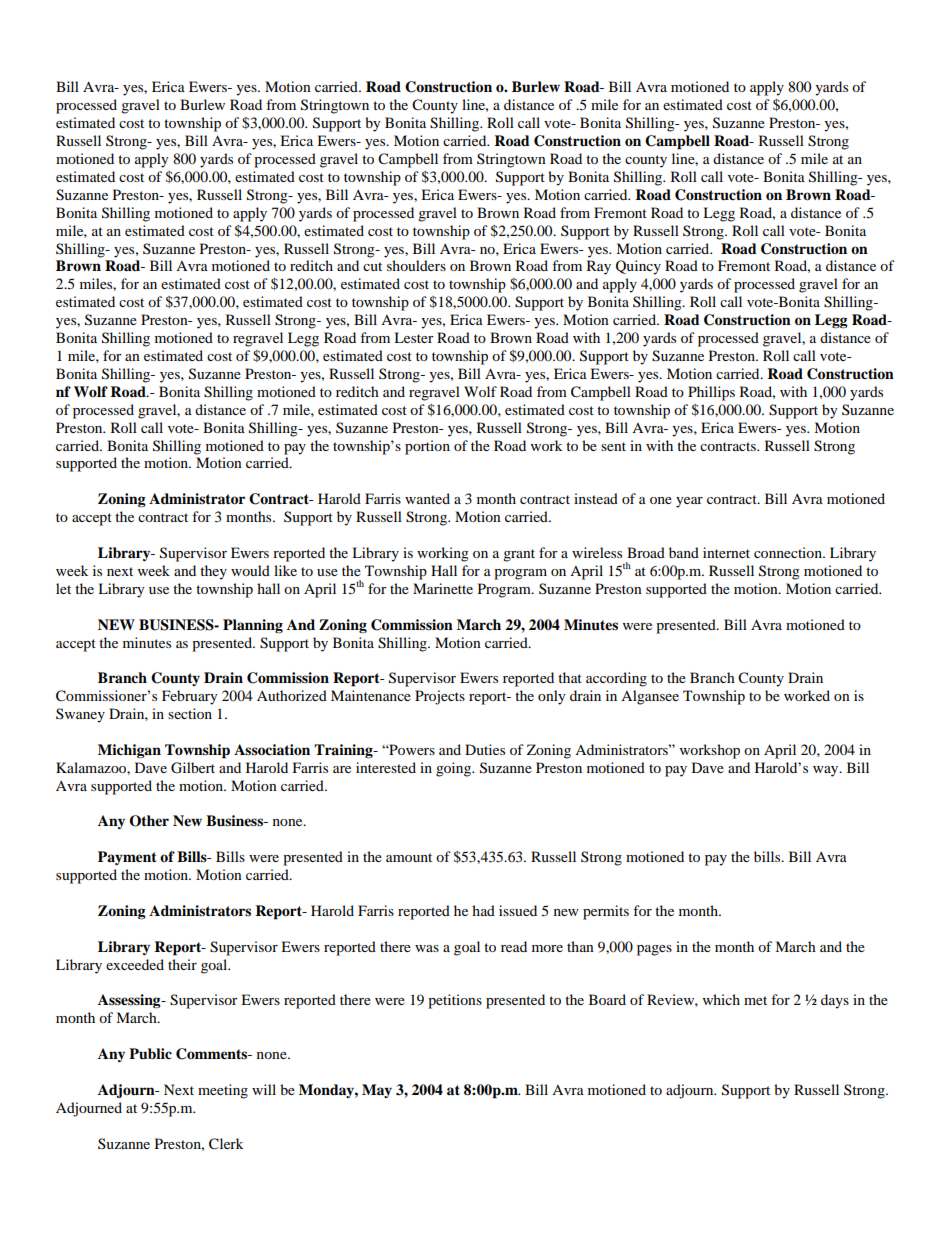 The height and width of the screenshot is (1233, 952). I want to click on Quincy, so click(638, 267).
